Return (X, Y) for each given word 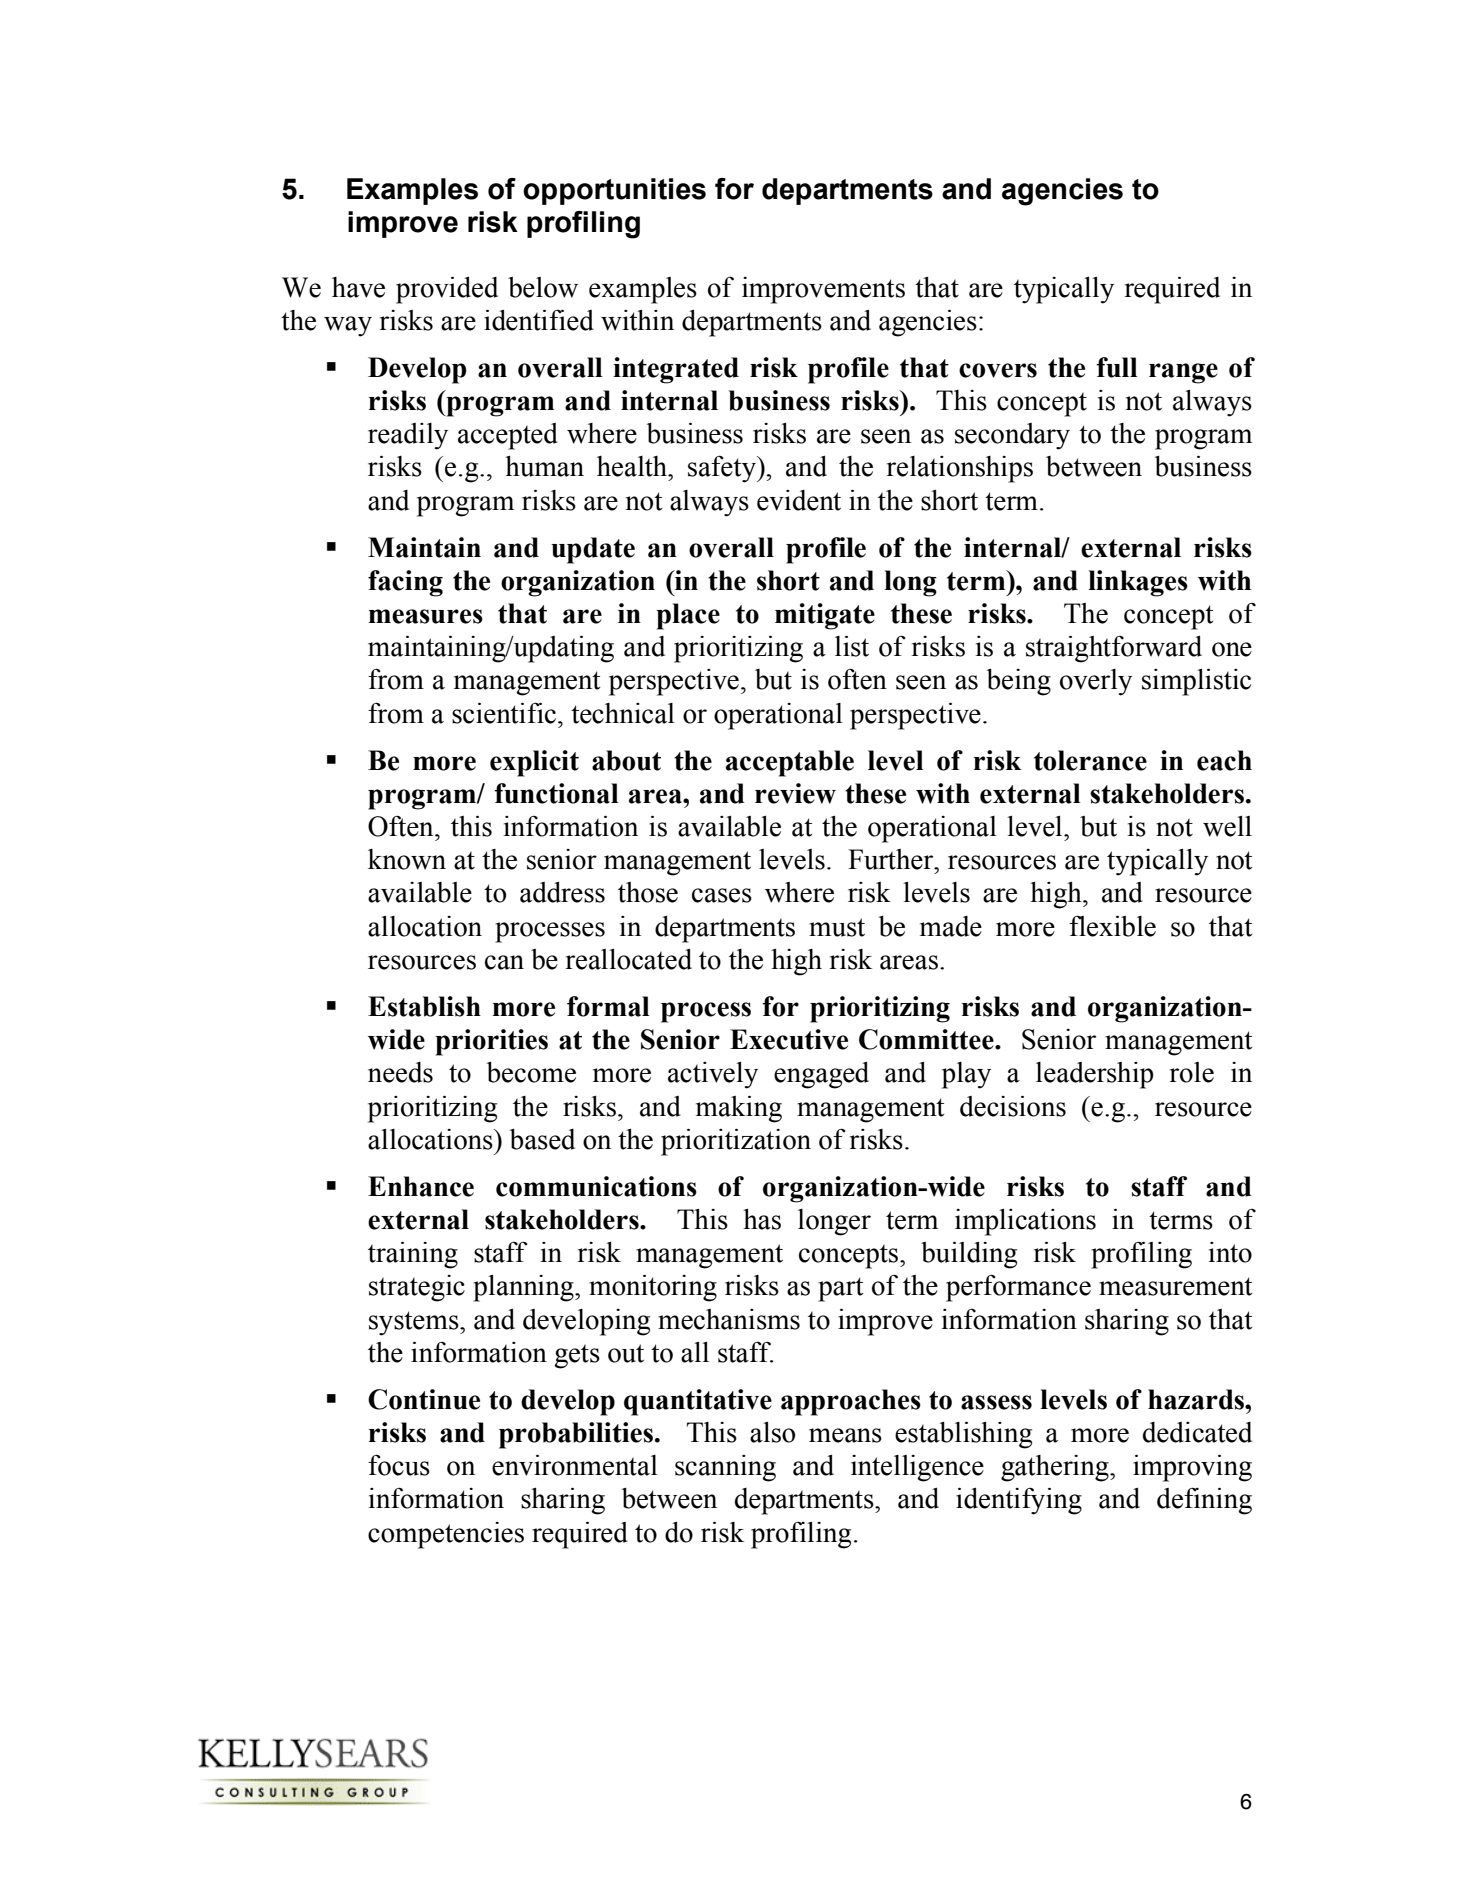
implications (1025, 1222)
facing (405, 583)
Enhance (421, 1186)
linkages (1138, 583)
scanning (725, 1468)
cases (722, 895)
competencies (446, 1535)
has (762, 1219)
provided (447, 290)
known (407, 859)
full (1117, 367)
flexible (1112, 926)
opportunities (614, 191)
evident (799, 500)
